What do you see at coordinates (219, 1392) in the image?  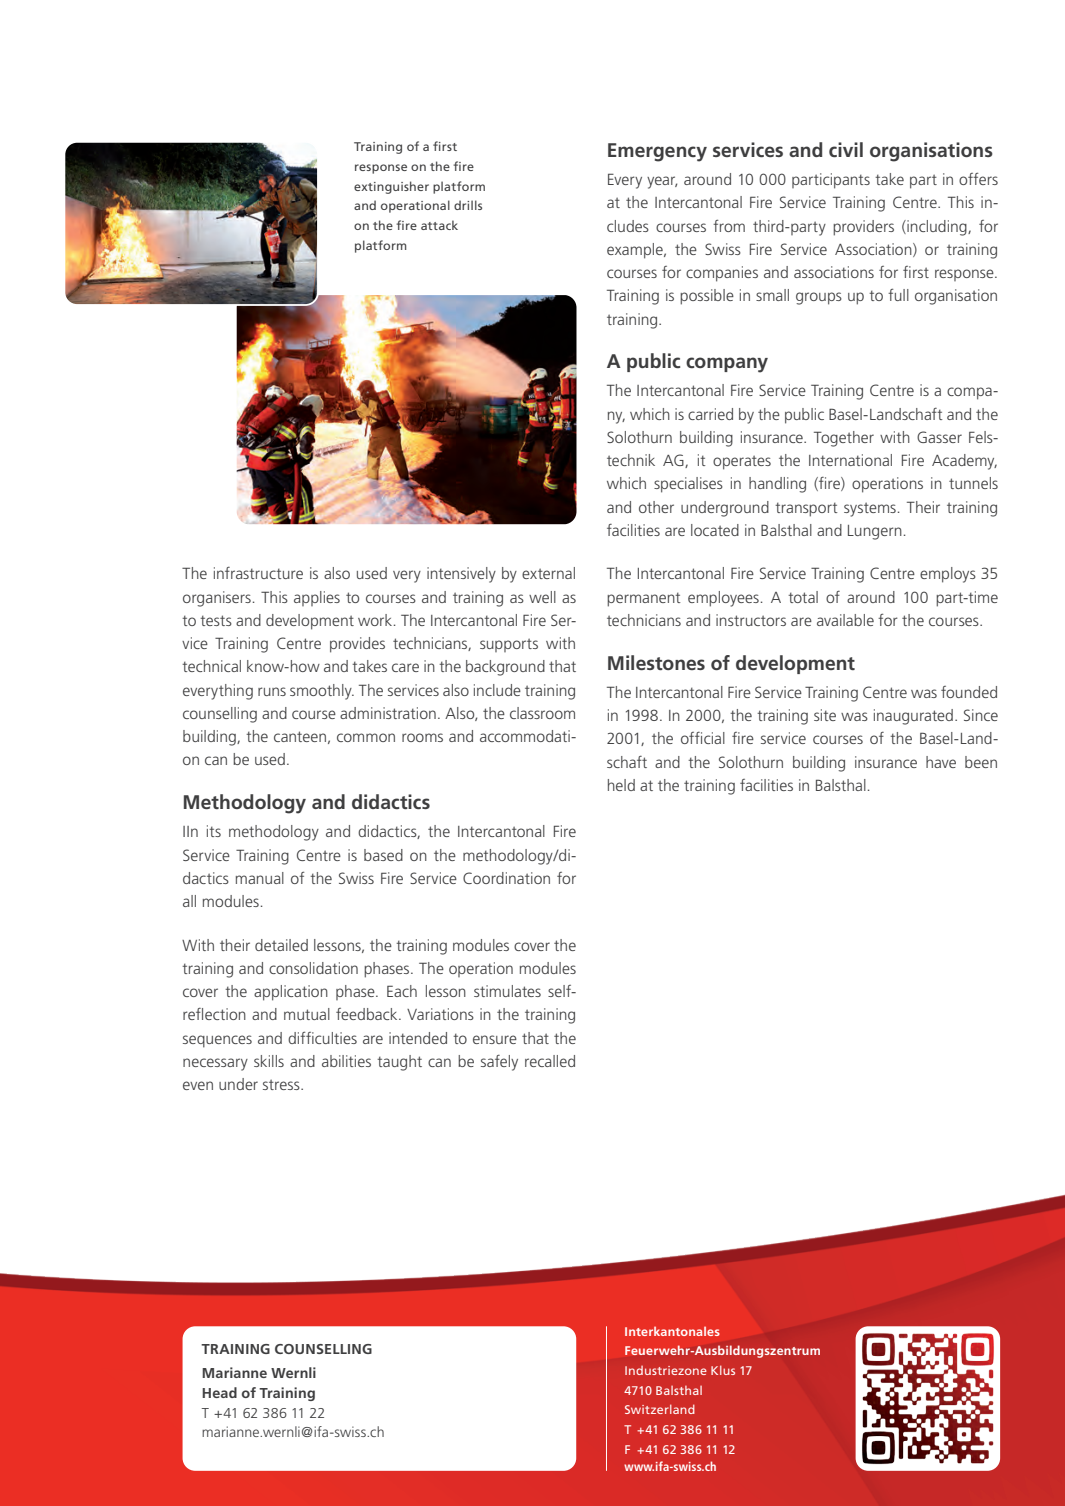 I see `Head` at bounding box center [219, 1392].
